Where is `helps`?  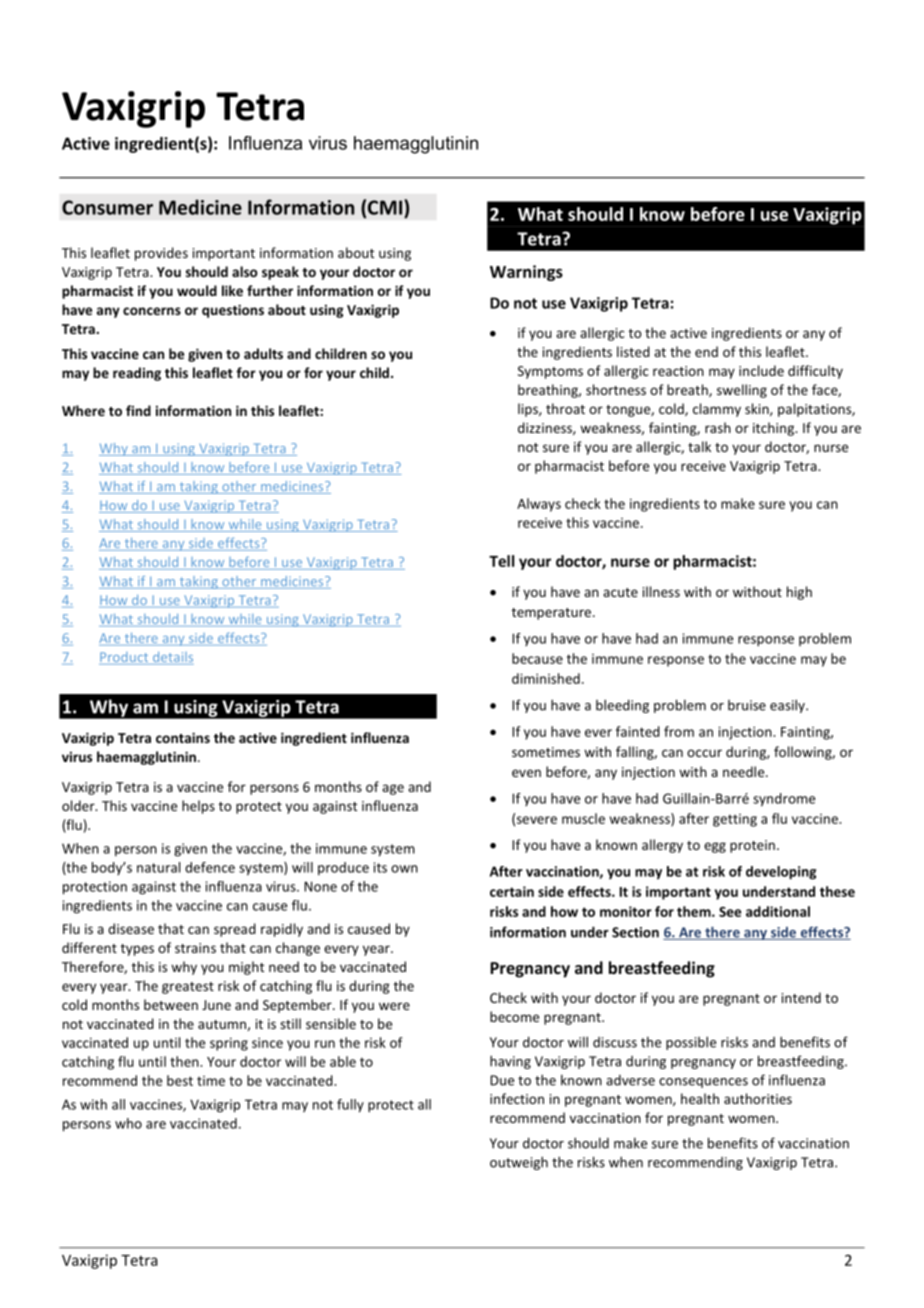 helps is located at coordinates (198, 807).
